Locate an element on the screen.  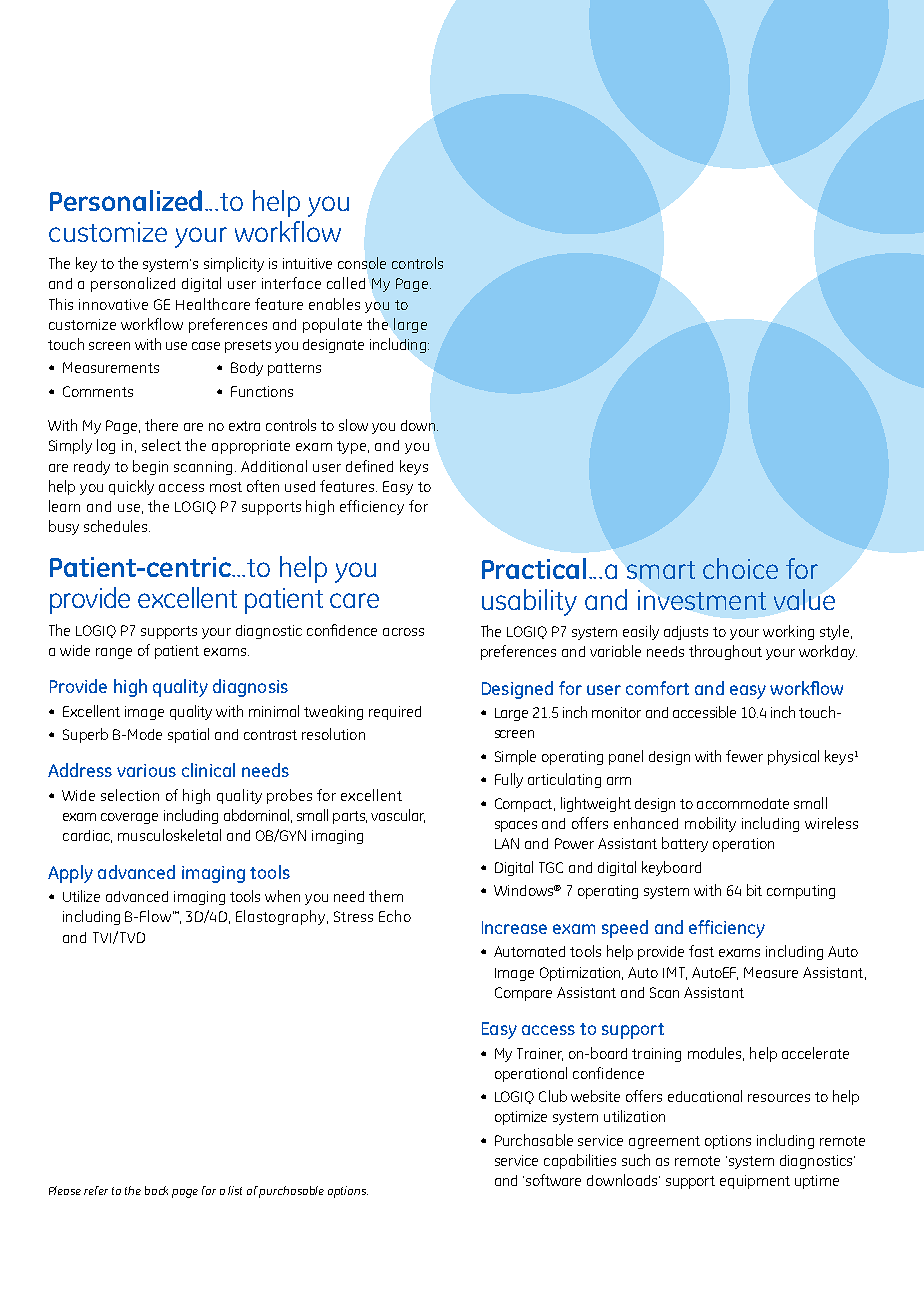
spatial is located at coordinates (188, 735).
